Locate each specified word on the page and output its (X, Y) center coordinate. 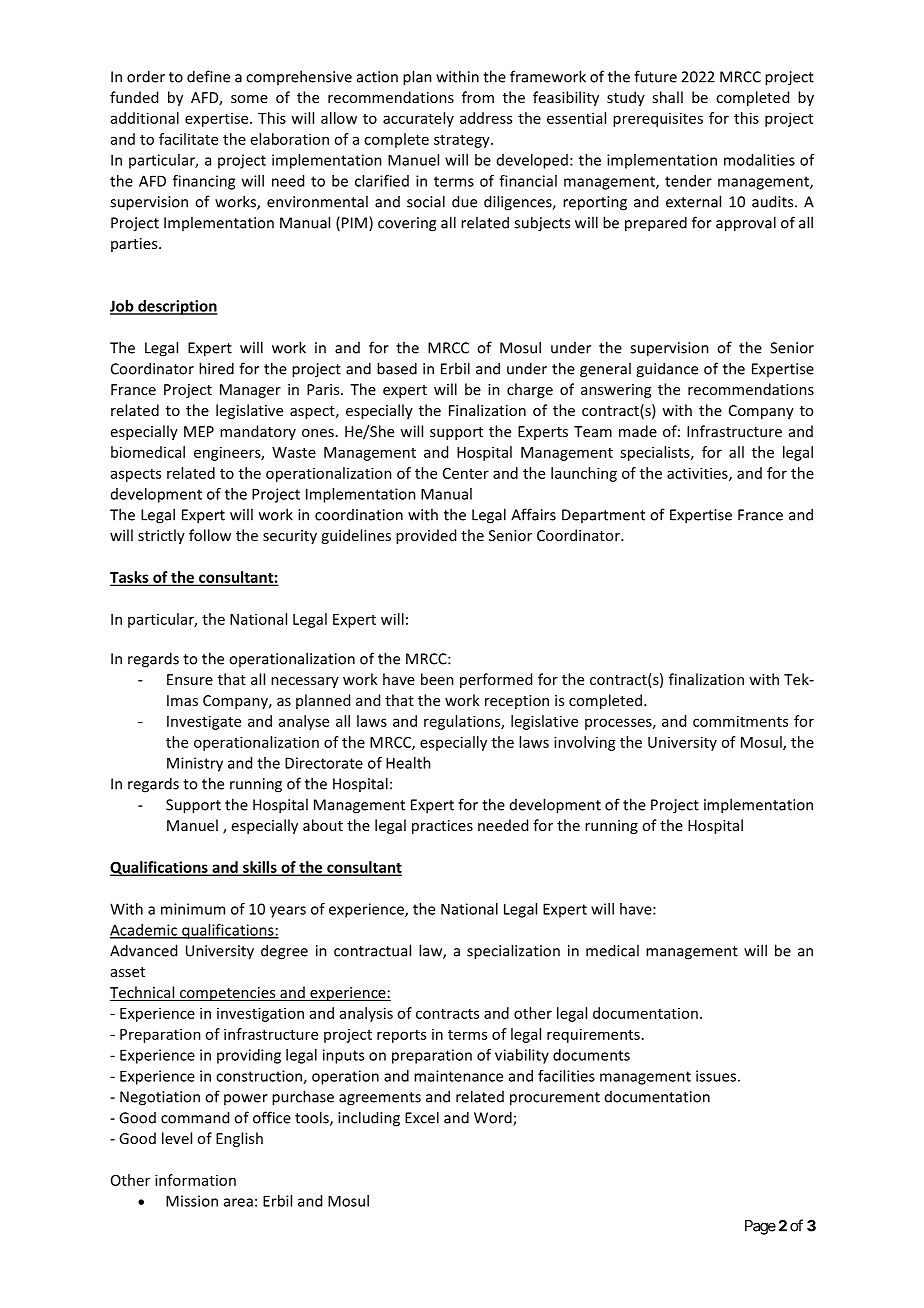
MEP (199, 431)
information (195, 1180)
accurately (418, 119)
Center (466, 473)
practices (442, 827)
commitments (740, 721)
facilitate (188, 139)
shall (667, 97)
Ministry (195, 764)
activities (698, 474)
